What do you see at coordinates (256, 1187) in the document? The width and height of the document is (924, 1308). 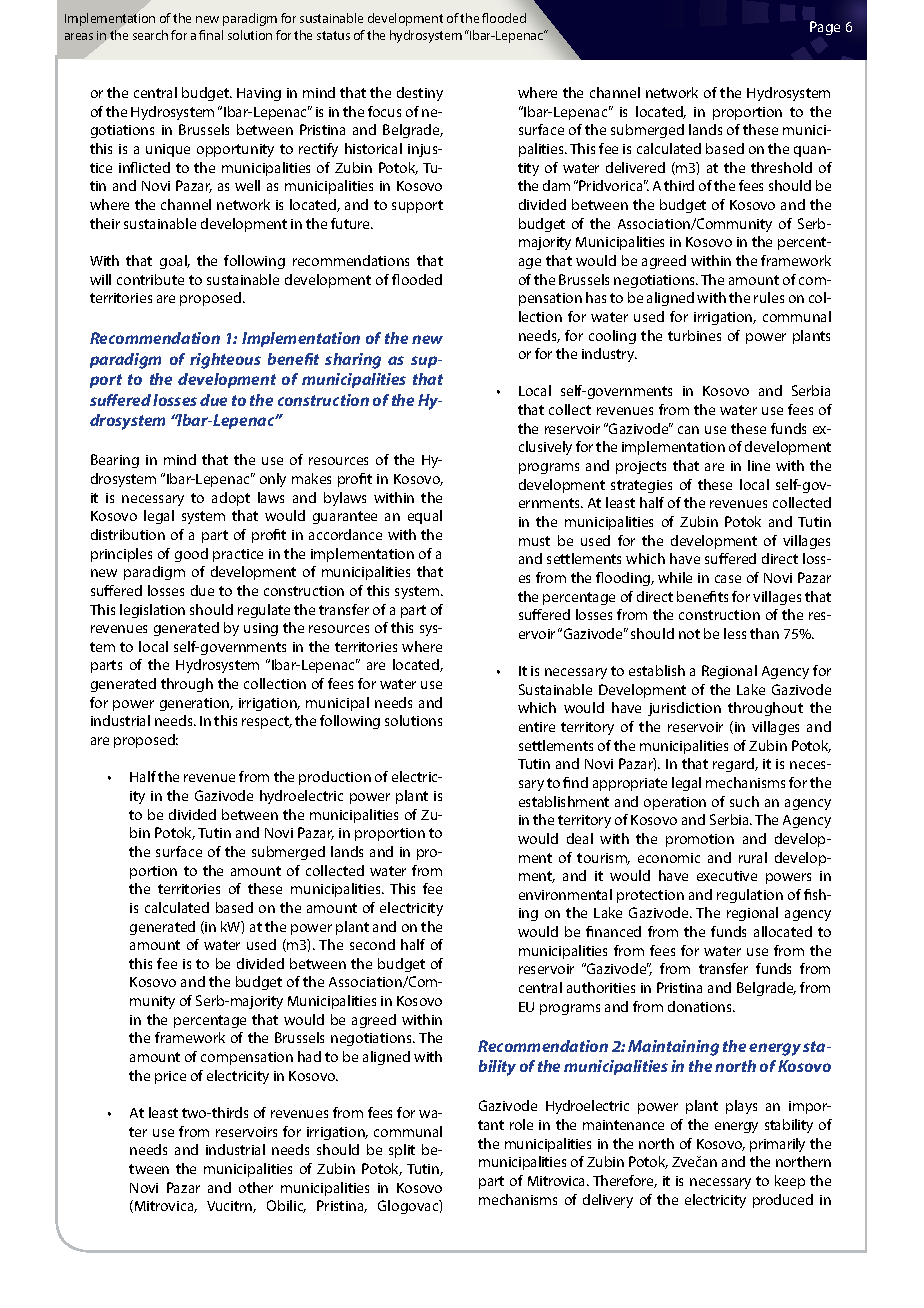 I see `other` at bounding box center [256, 1187].
